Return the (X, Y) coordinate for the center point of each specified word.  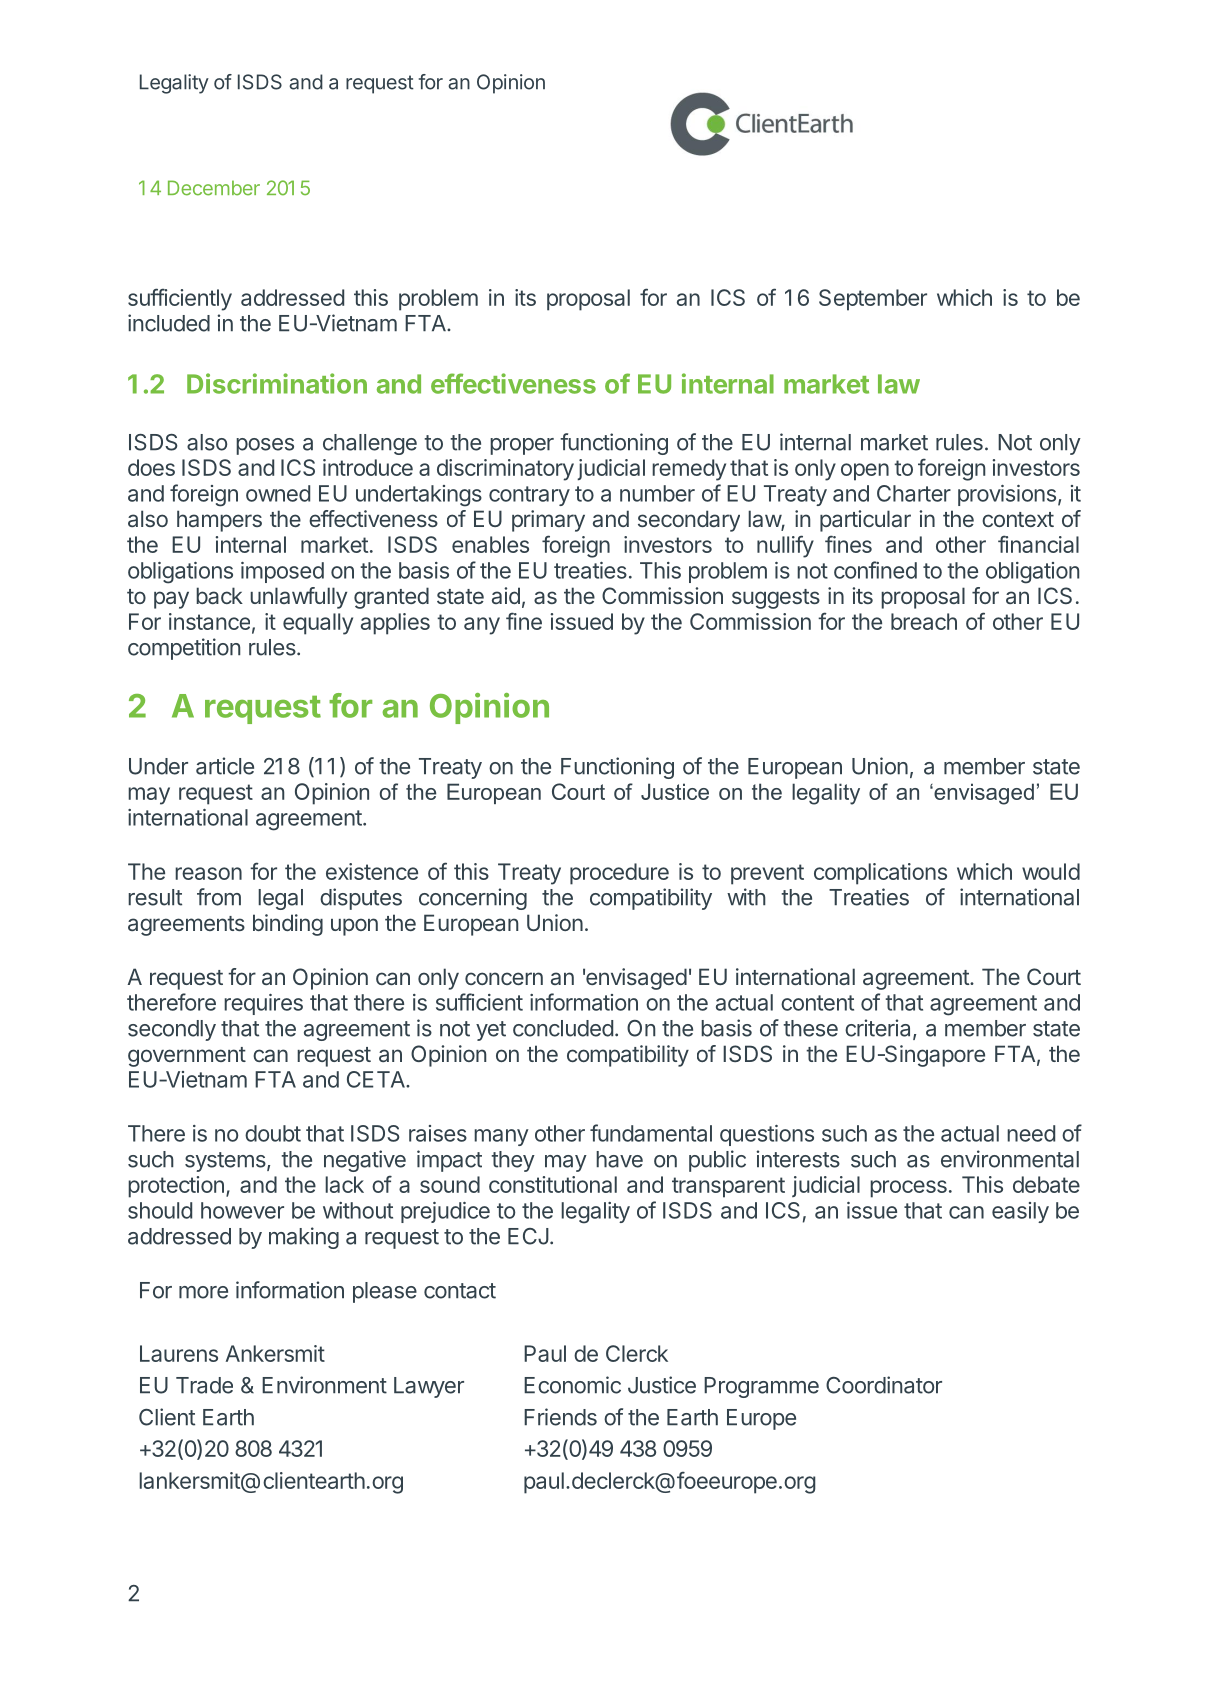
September (873, 300)
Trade (204, 1385)
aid (506, 595)
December (214, 188)
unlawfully (298, 598)
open (865, 472)
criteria (879, 1029)
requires (263, 1004)
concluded (563, 1028)
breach (924, 621)
